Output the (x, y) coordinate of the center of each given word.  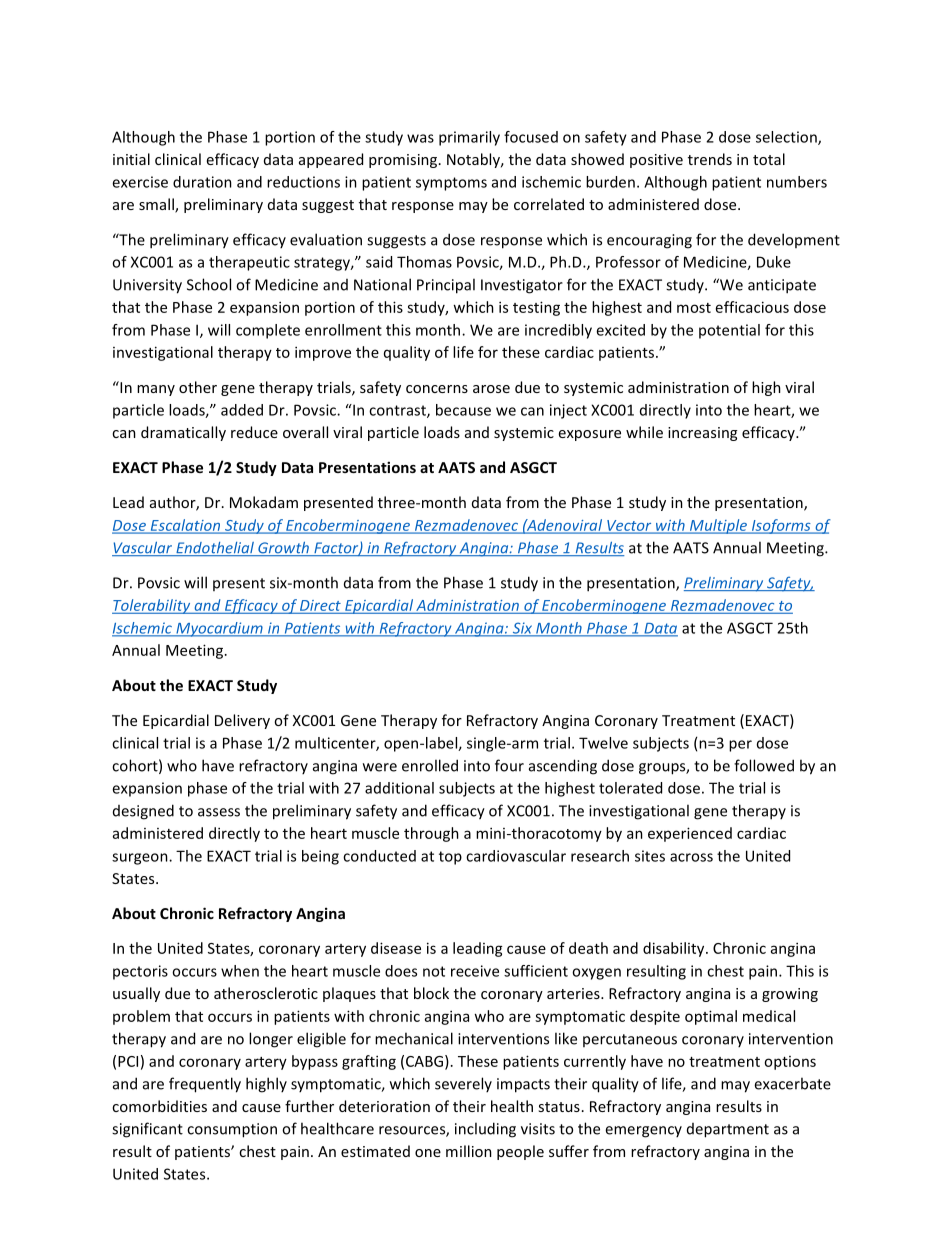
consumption (232, 1130)
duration (202, 182)
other (198, 387)
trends (710, 159)
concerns (437, 389)
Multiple (718, 526)
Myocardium (219, 629)
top (450, 858)
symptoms (451, 184)
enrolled (430, 765)
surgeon (141, 859)
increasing (702, 434)
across (691, 857)
